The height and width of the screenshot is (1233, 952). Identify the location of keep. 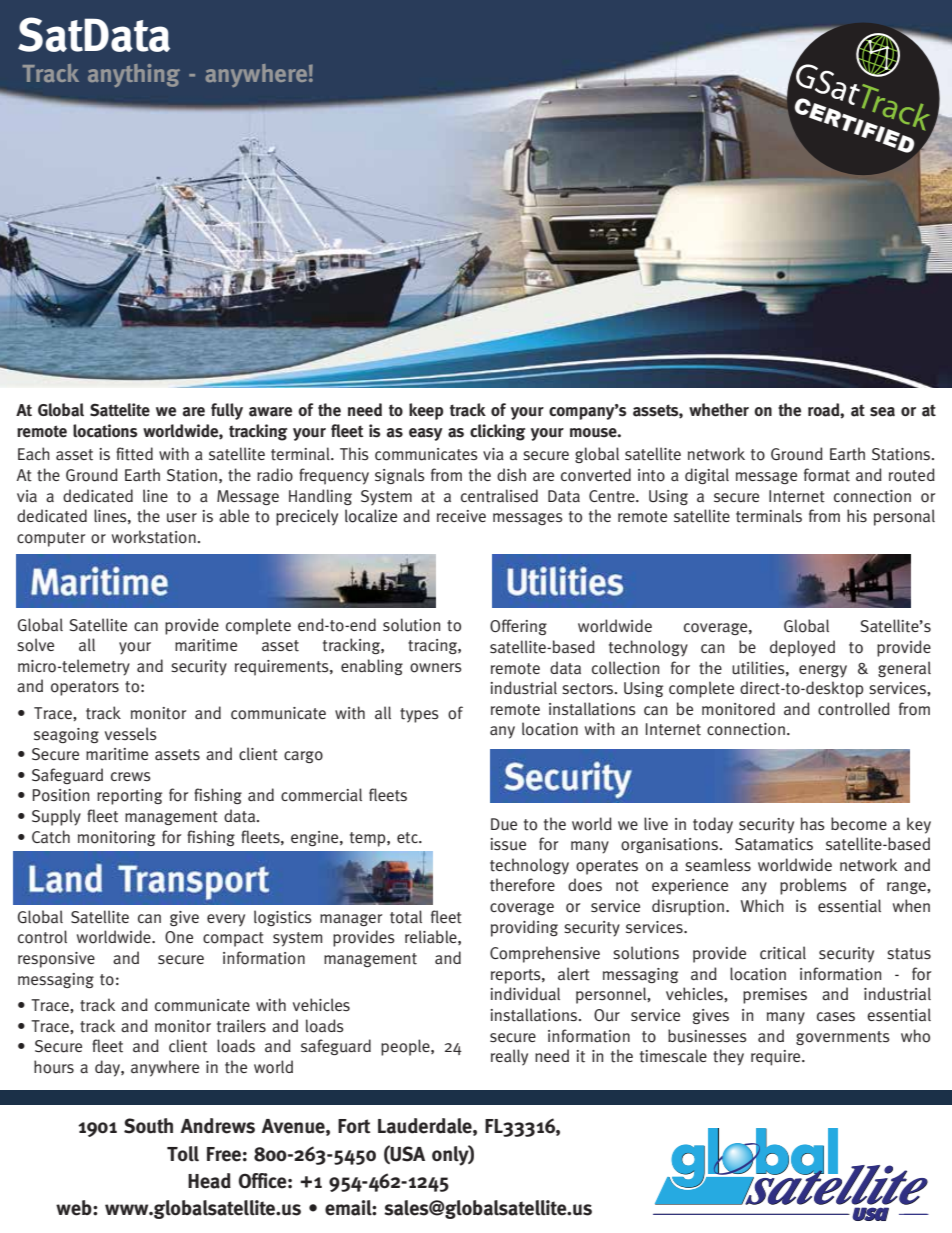
(426, 411).
